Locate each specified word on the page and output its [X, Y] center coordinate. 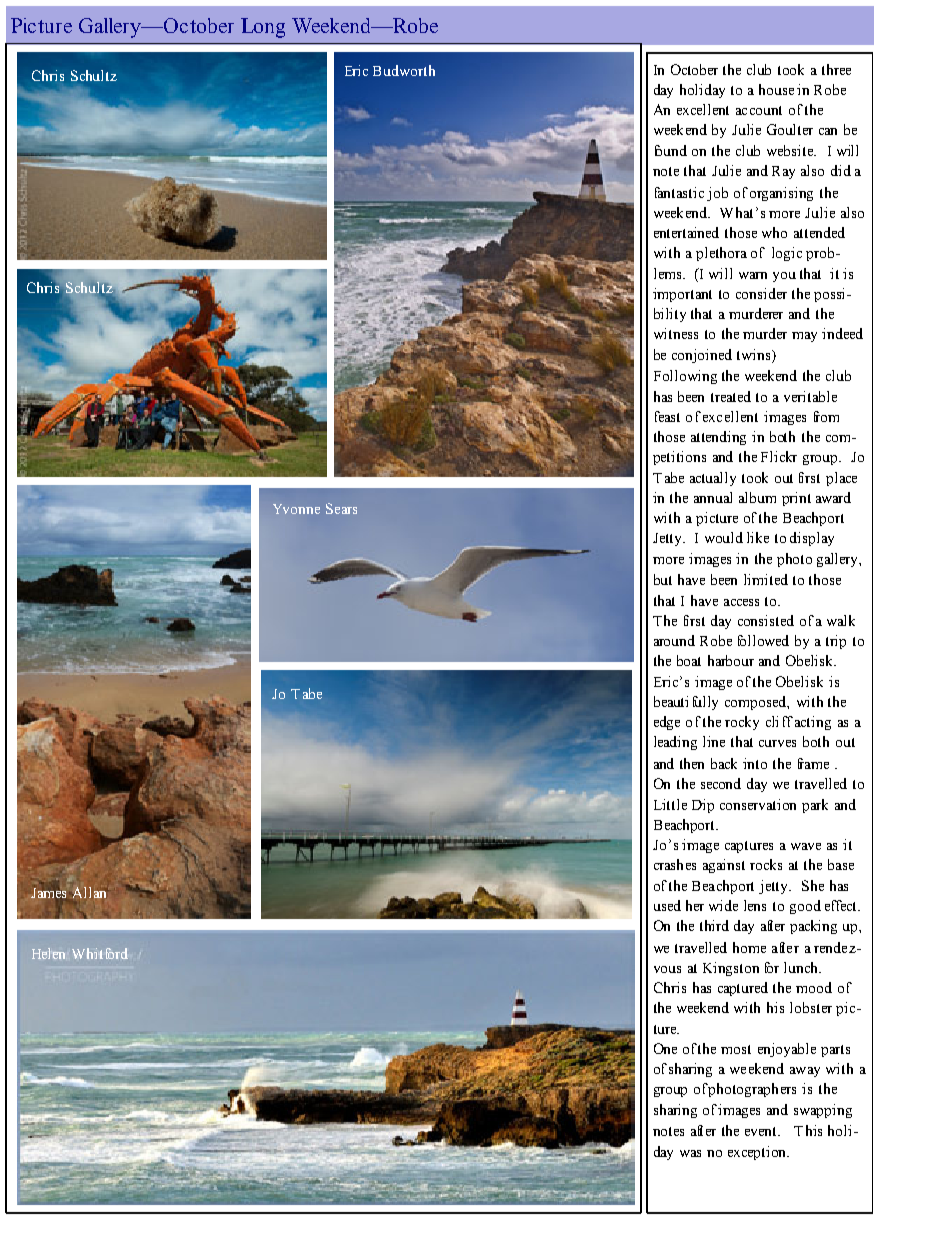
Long [263, 28]
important [682, 295]
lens [755, 905]
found [671, 150]
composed [757, 703]
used [667, 905]
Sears [341, 508]
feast [667, 416]
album [757, 497]
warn [753, 275]
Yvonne [296, 509]
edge [667, 723]
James [50, 892]
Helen [48, 953]
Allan [89, 892]
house [776, 89]
